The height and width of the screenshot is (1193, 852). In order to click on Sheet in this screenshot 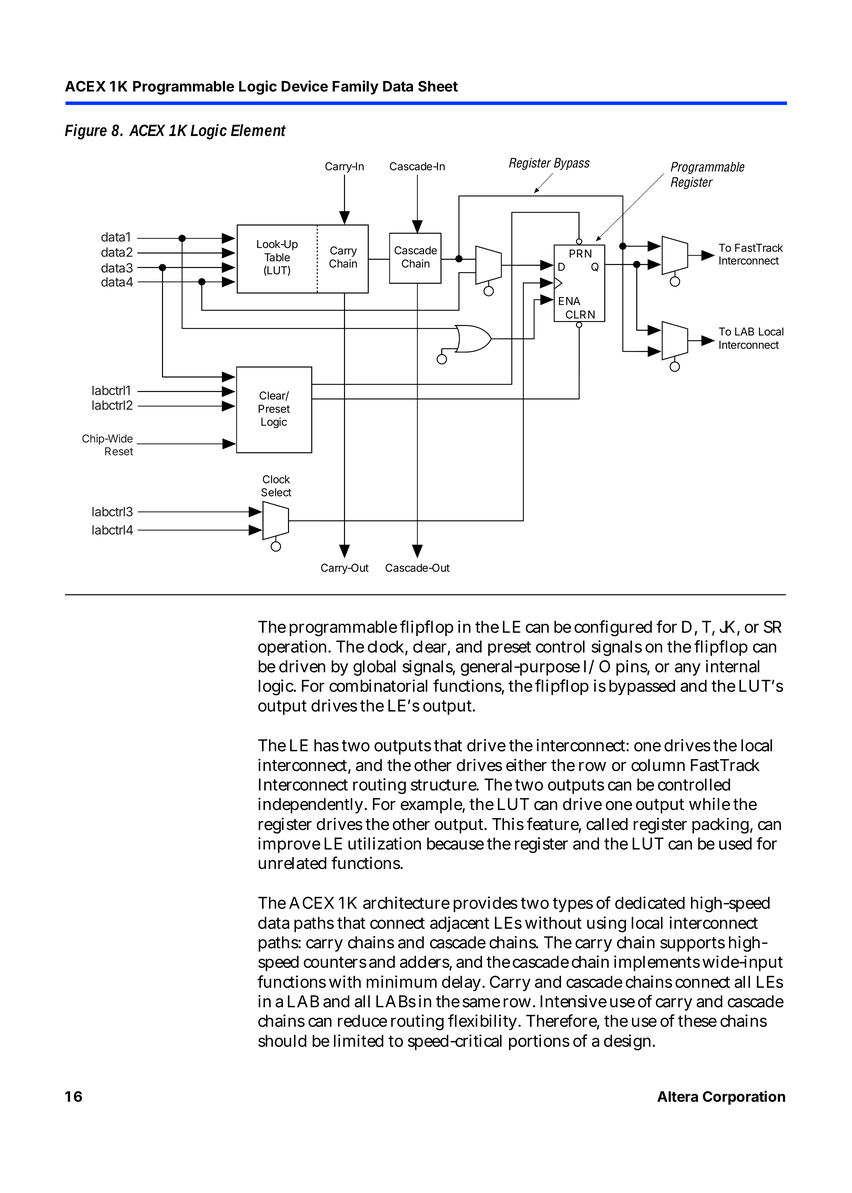, I will do `click(438, 86)`.
